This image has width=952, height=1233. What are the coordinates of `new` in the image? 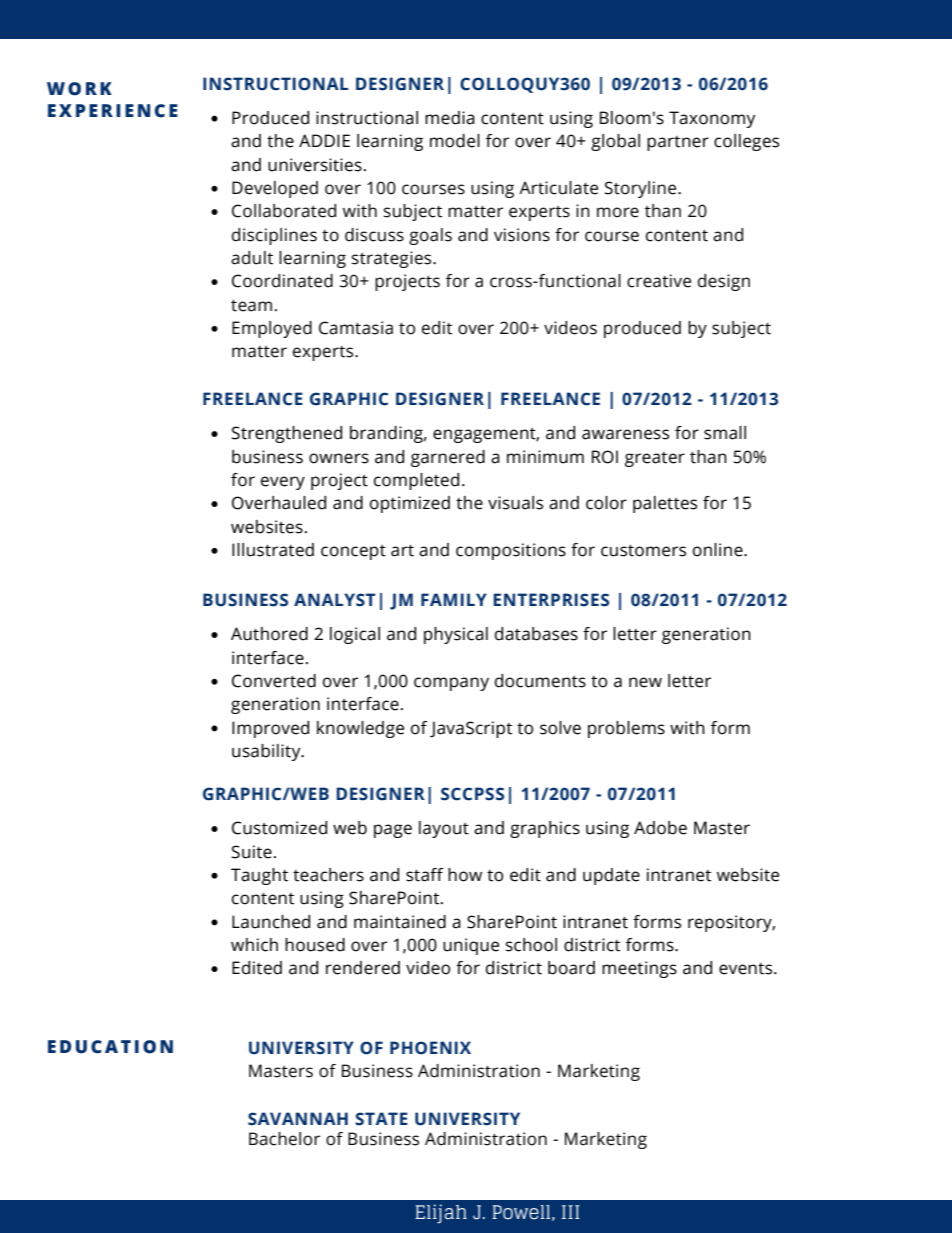 It's located at (645, 682).
